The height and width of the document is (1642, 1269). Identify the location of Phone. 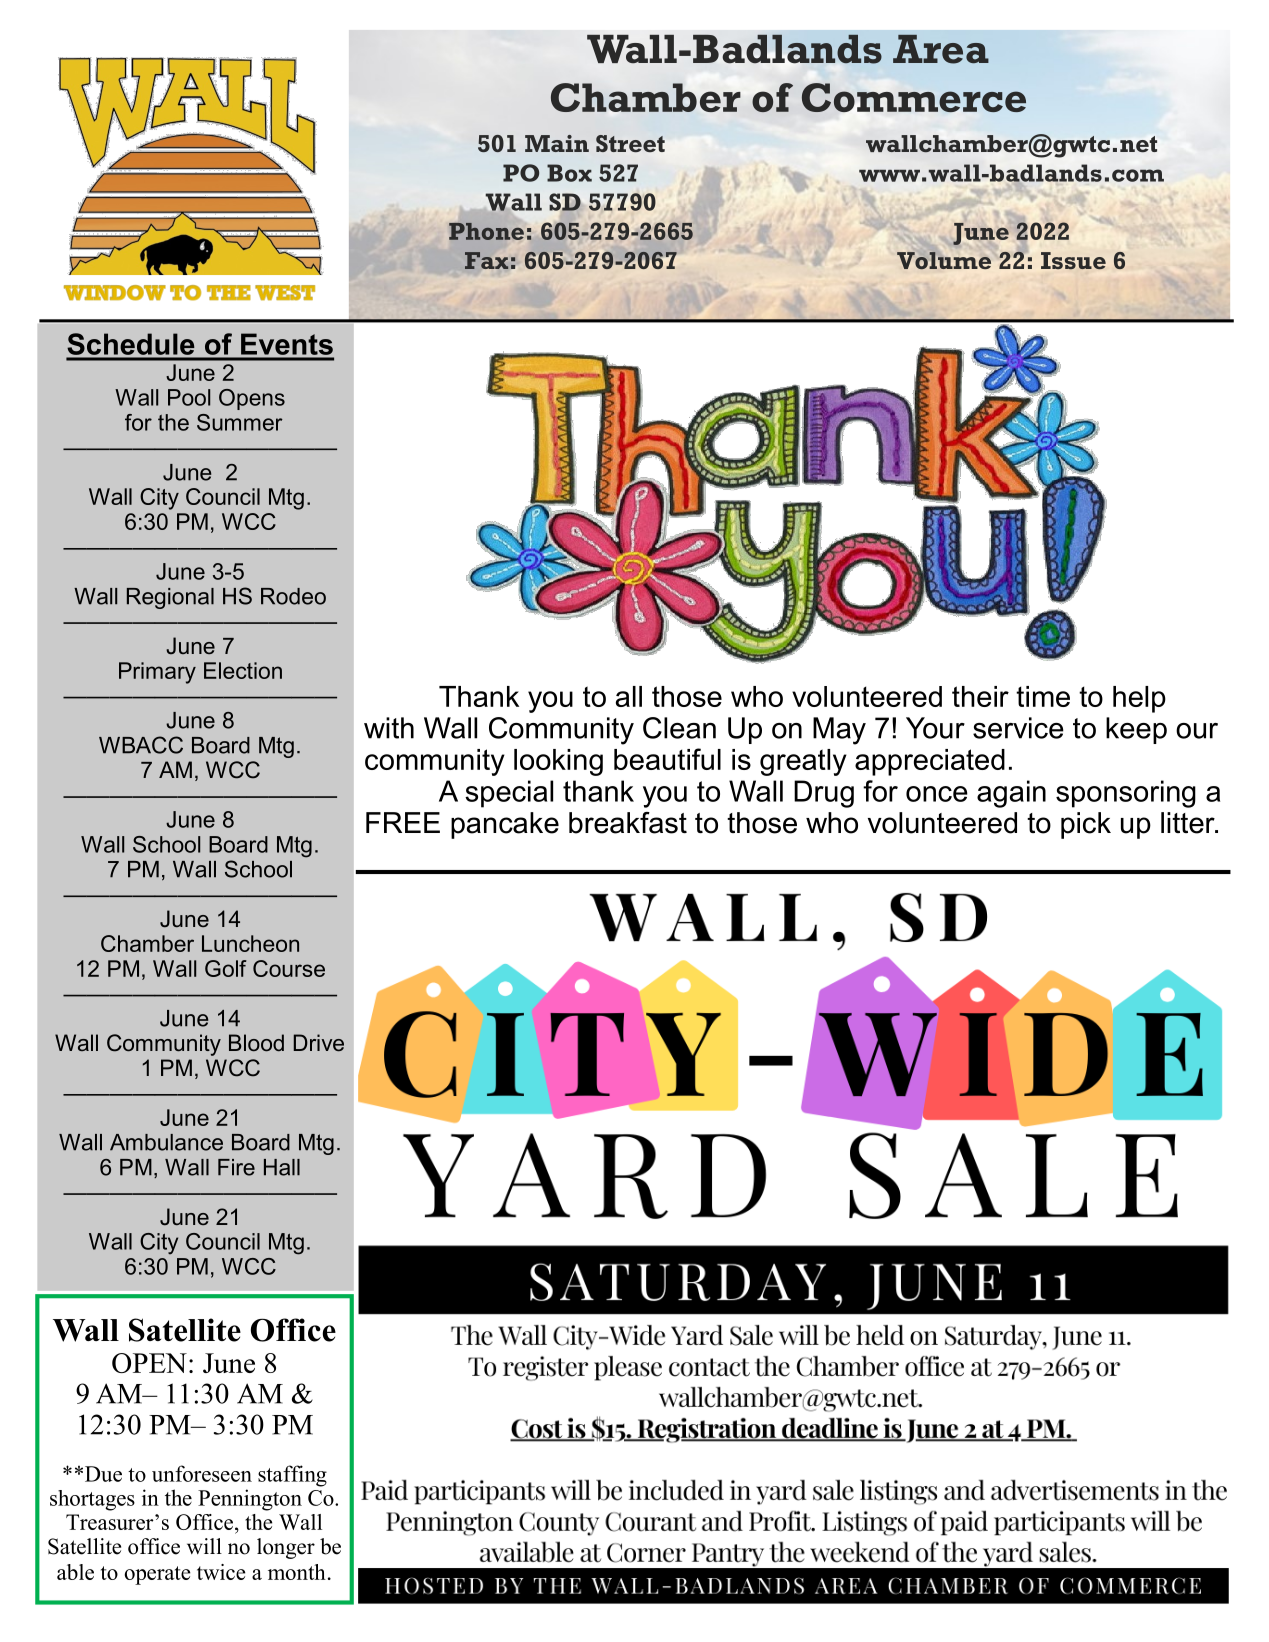
(486, 231).
